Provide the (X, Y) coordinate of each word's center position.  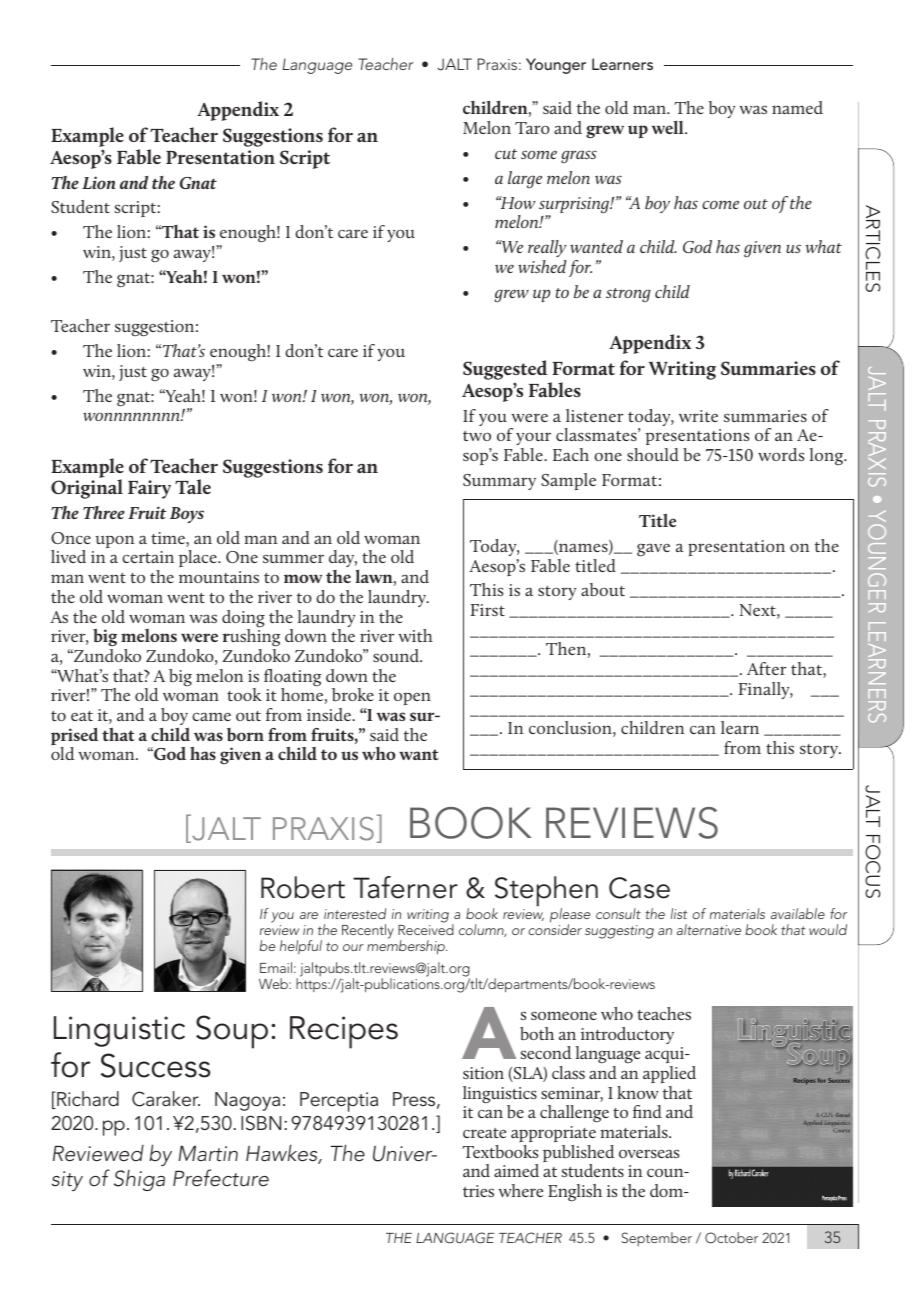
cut (506, 154)
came (211, 716)
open (412, 698)
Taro (532, 128)
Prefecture (221, 1178)
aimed (516, 1170)
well (669, 127)
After (766, 668)
